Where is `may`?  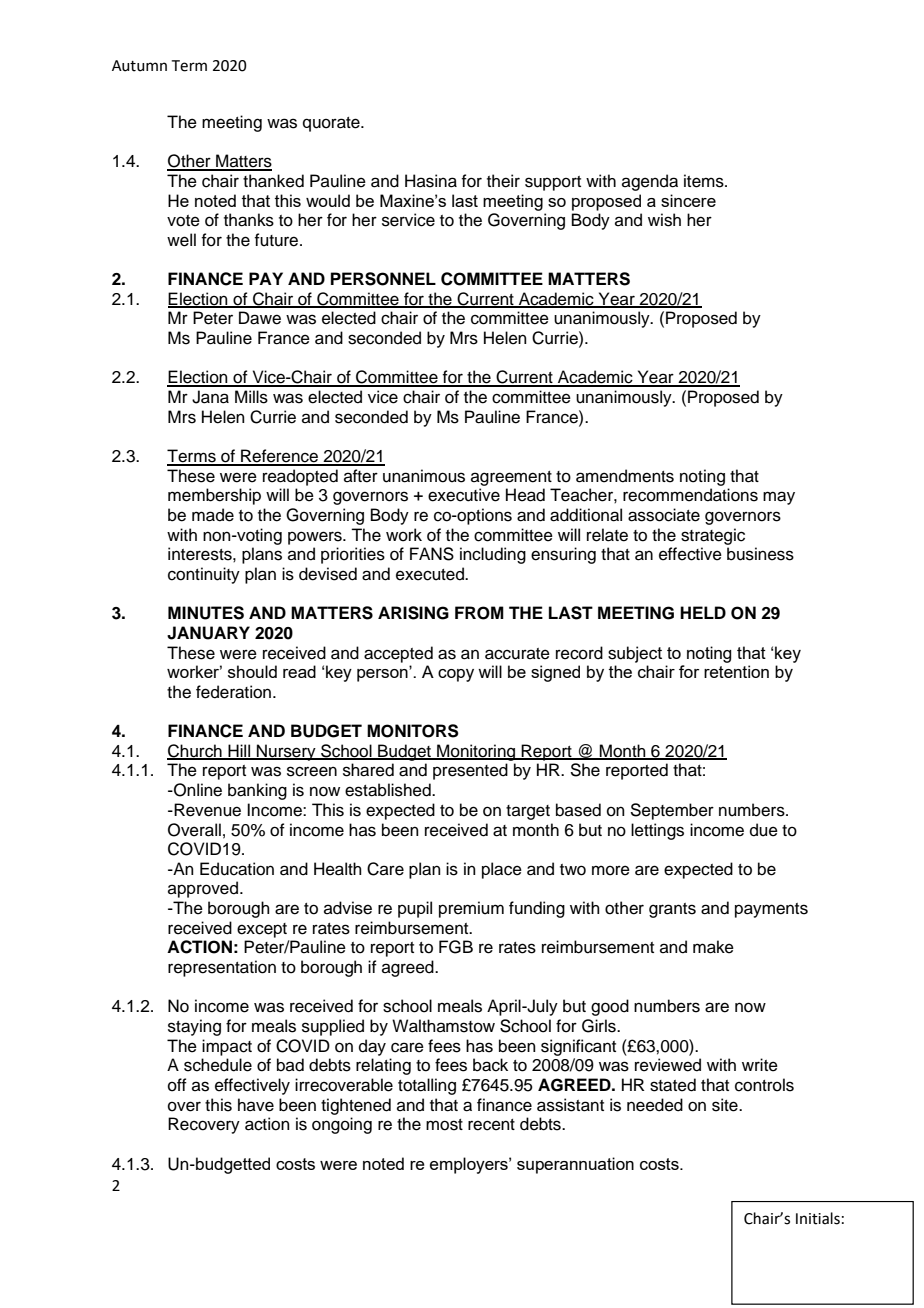 may is located at coordinates (779, 498).
